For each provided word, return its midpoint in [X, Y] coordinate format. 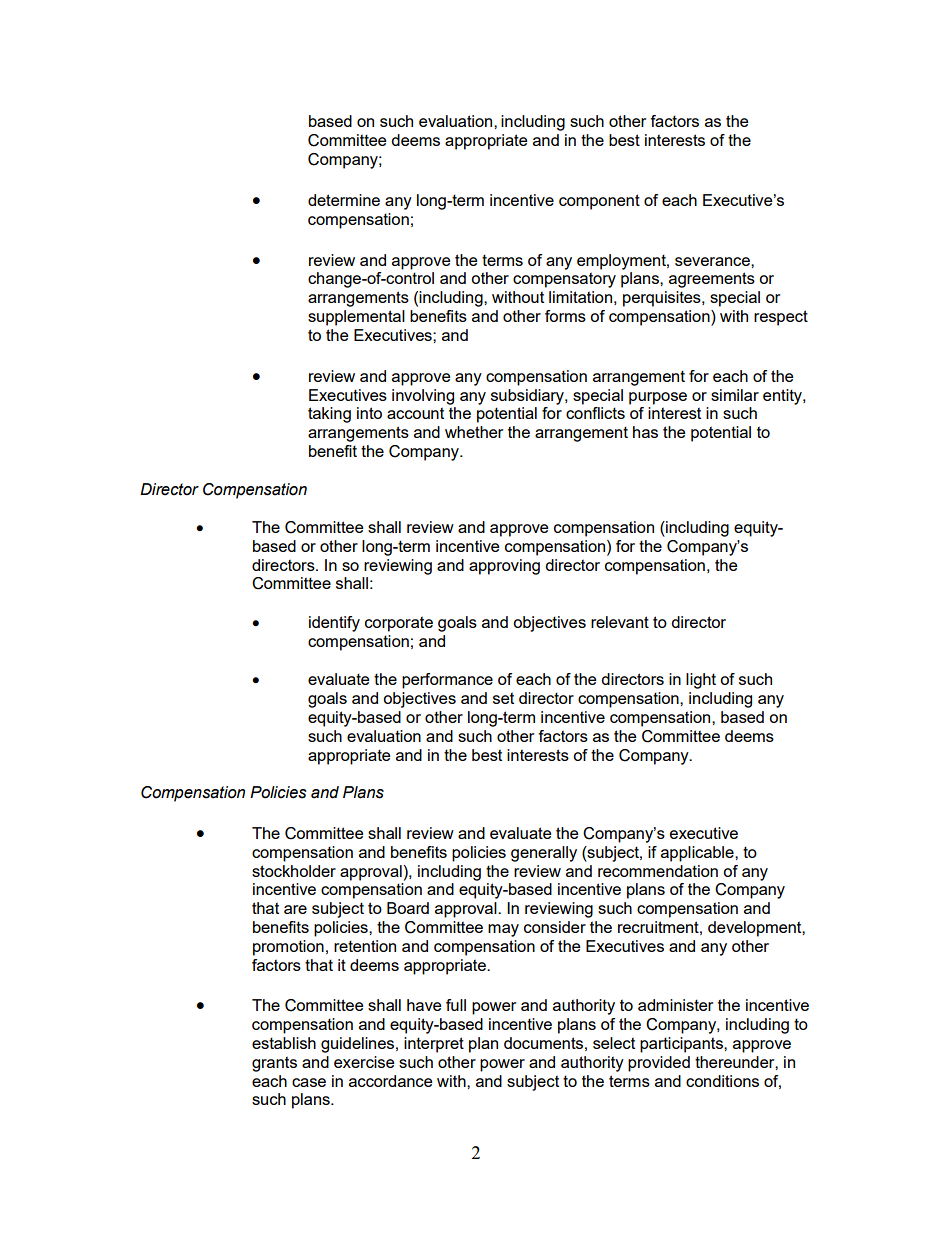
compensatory [564, 280]
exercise [364, 1062]
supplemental [356, 318]
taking [329, 415]
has [645, 432]
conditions [722, 1081]
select [614, 1043]
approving [504, 567]
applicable [698, 854]
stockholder [294, 871]
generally [544, 854]
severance [713, 261]
